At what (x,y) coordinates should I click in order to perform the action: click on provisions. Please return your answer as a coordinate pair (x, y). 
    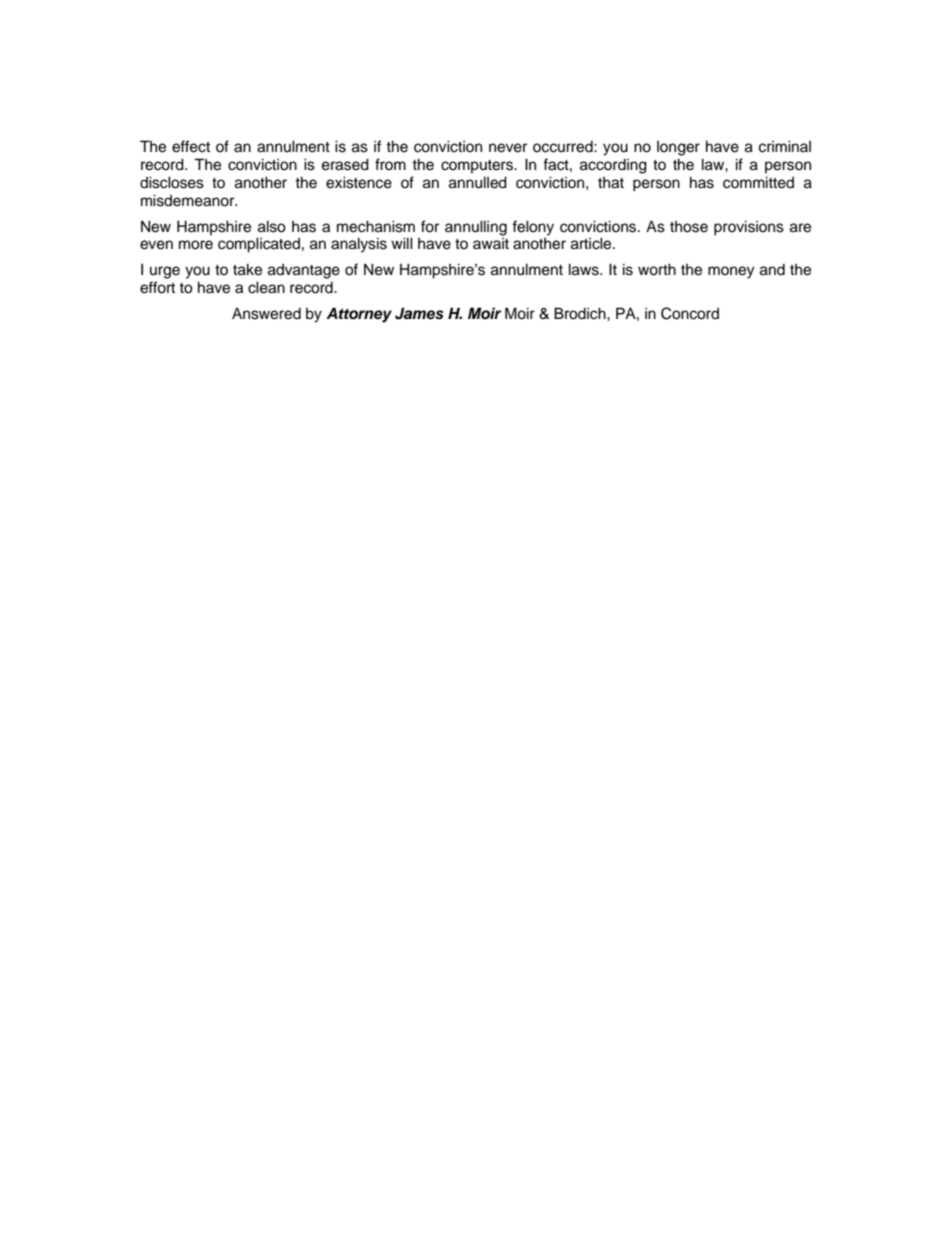
    Looking at the image, I should click on (749, 228).
